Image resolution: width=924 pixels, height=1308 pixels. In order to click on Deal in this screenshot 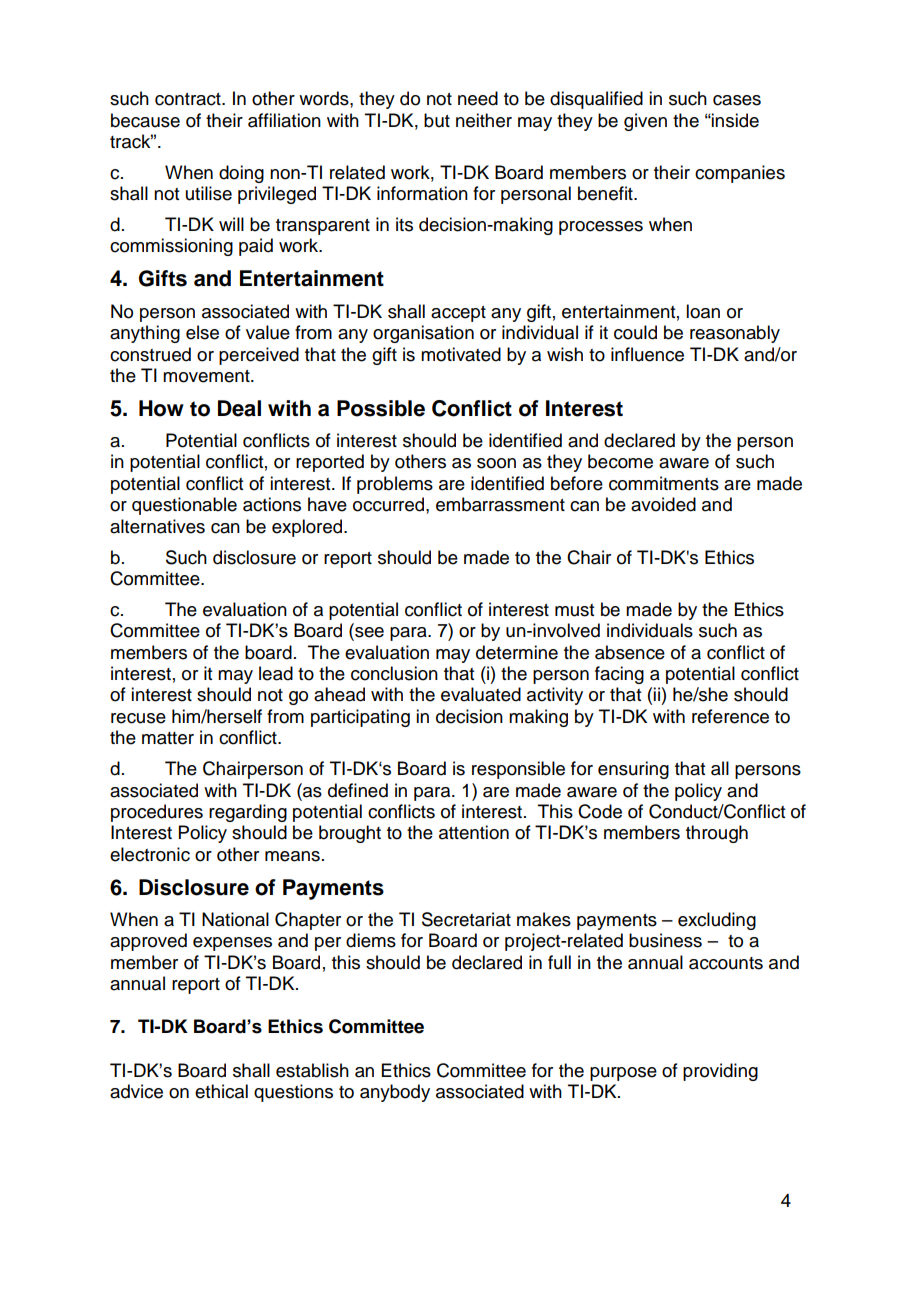, I will do `click(239, 408)`.
